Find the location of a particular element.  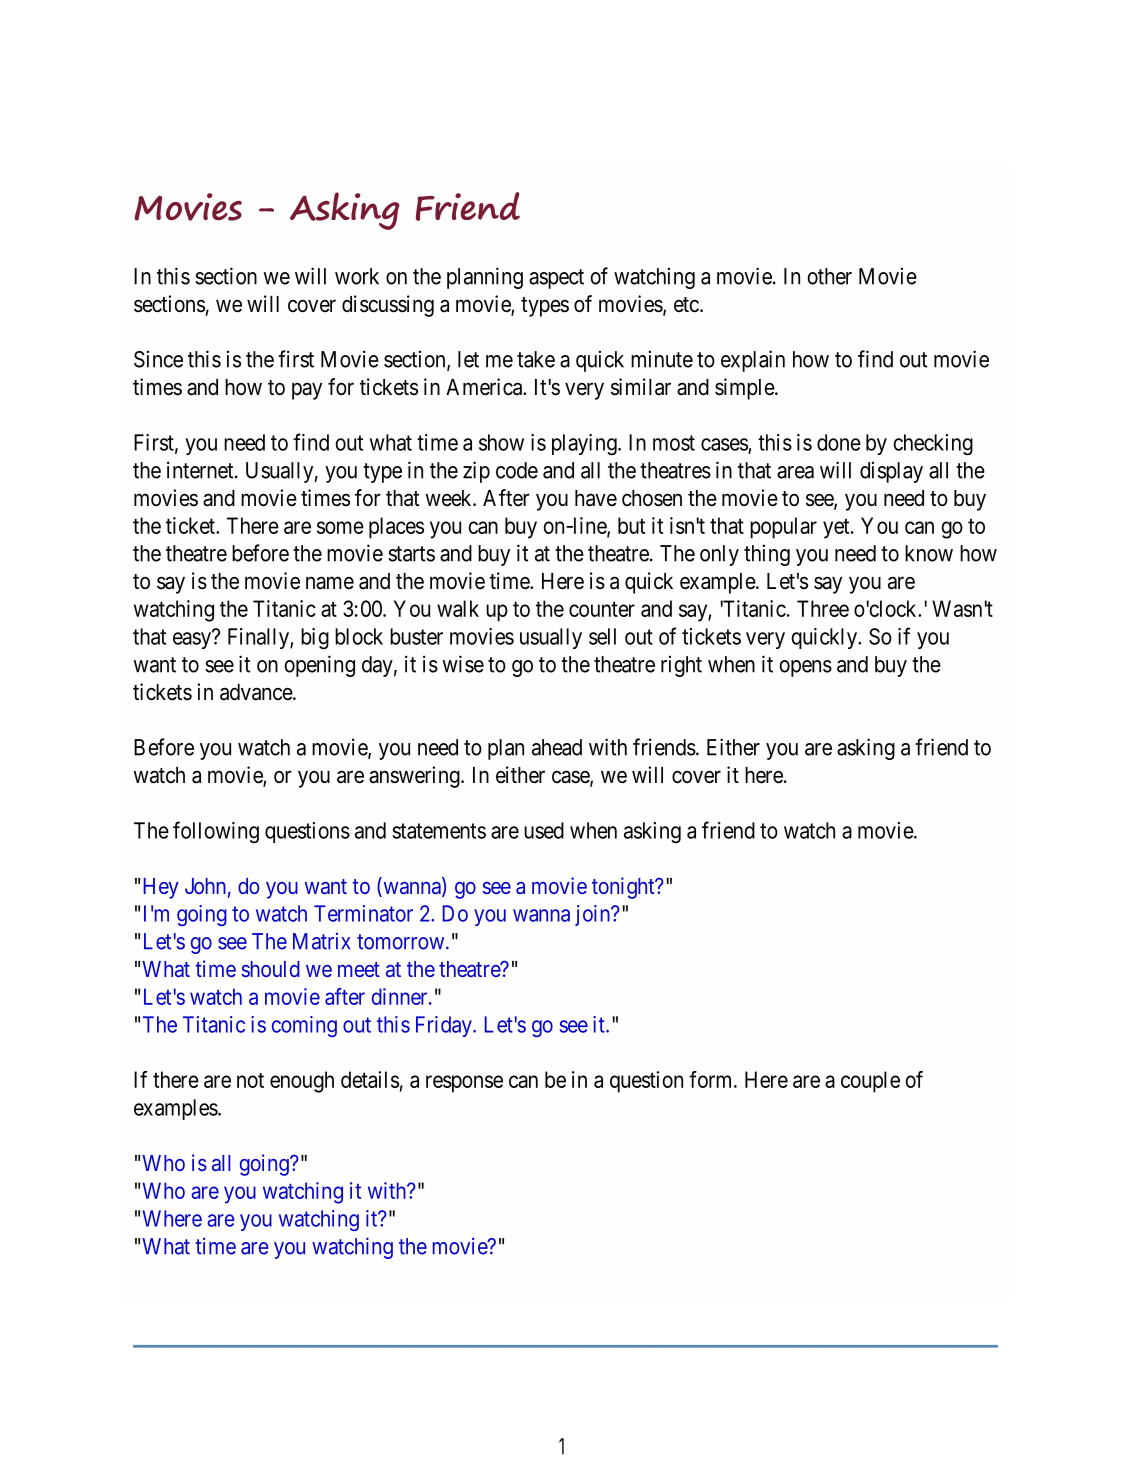

other is located at coordinates (829, 276).
